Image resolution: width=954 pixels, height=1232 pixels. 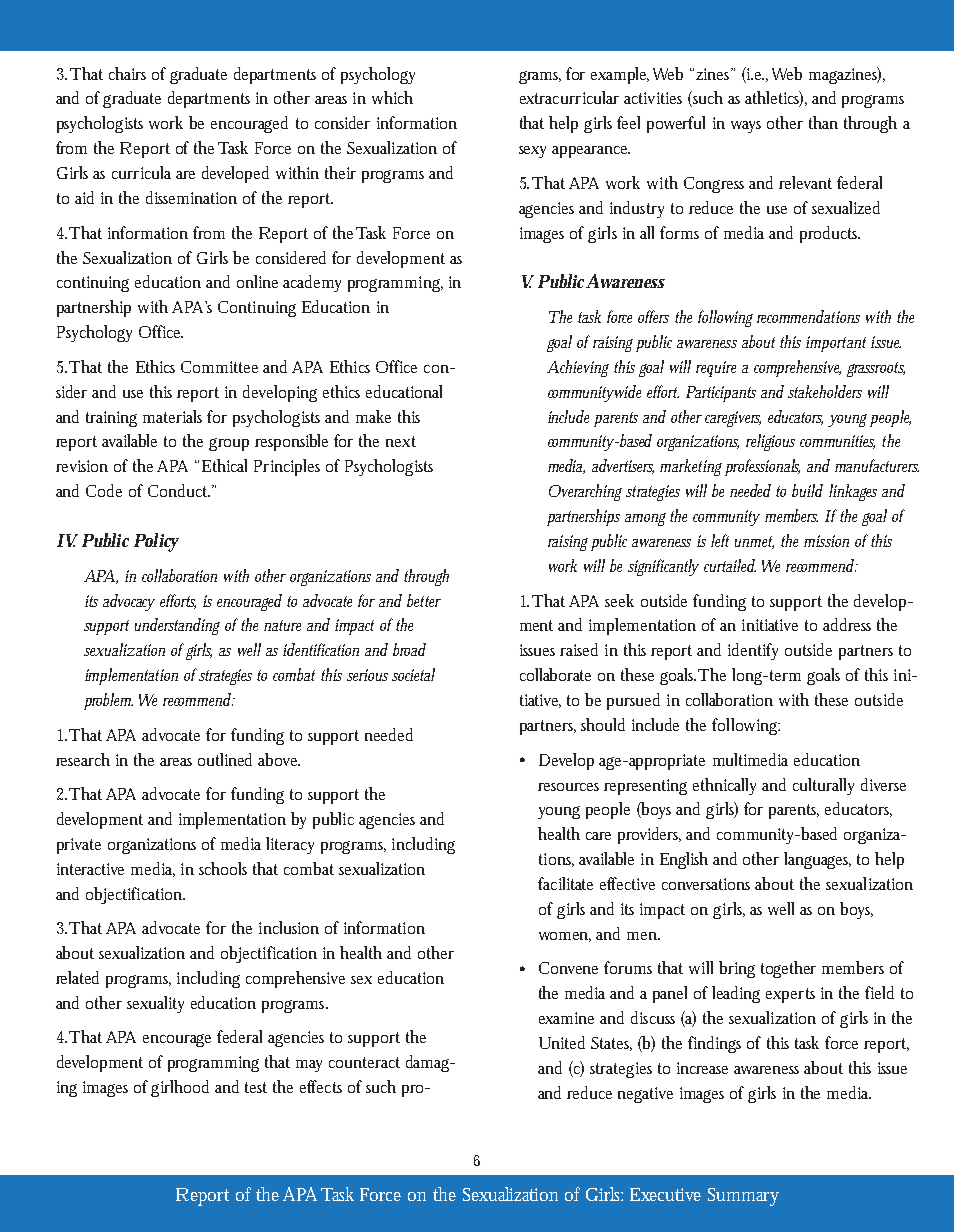 I want to click on ways, so click(x=746, y=127).
